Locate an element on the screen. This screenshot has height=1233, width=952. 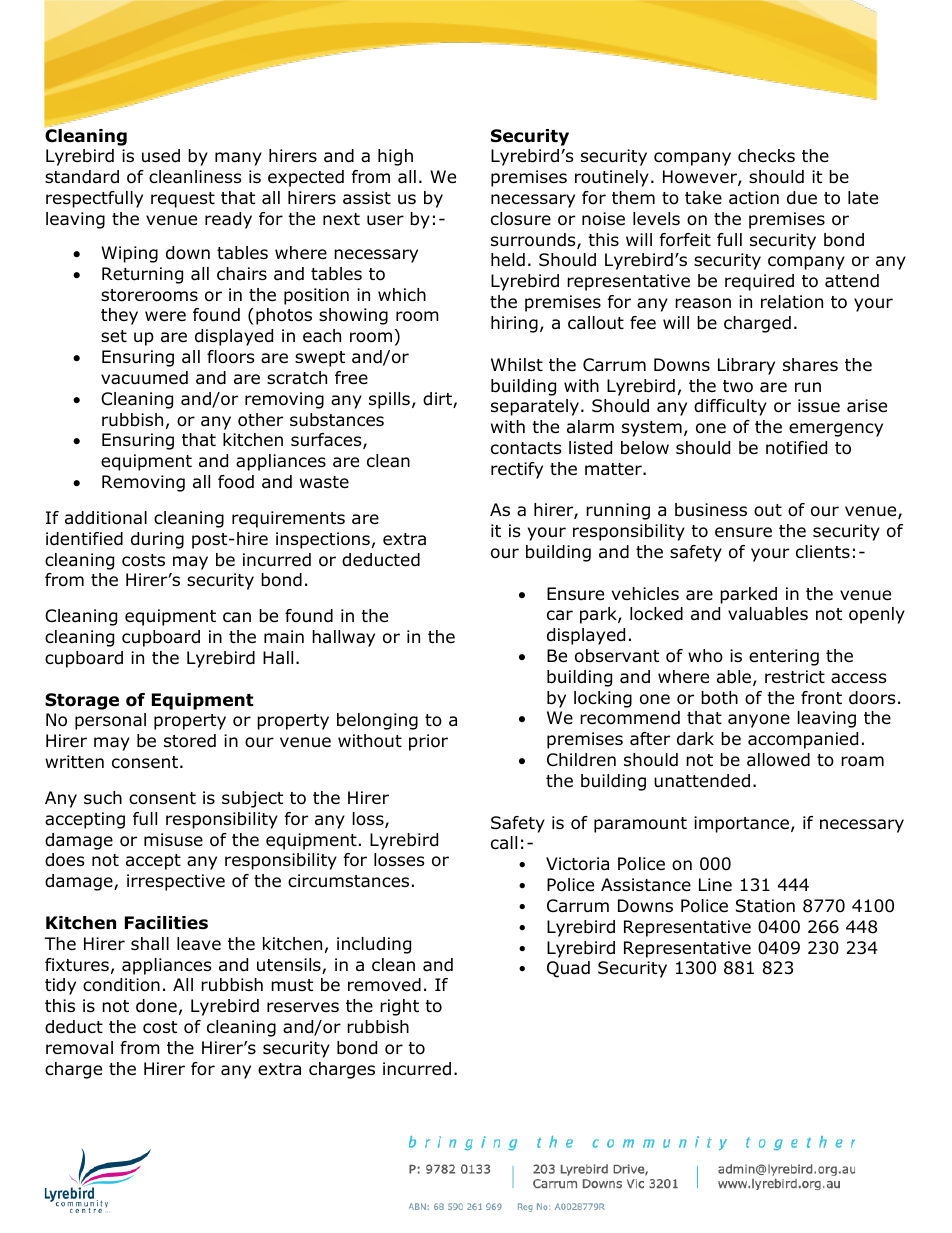
Whilst is located at coordinates (517, 364).
